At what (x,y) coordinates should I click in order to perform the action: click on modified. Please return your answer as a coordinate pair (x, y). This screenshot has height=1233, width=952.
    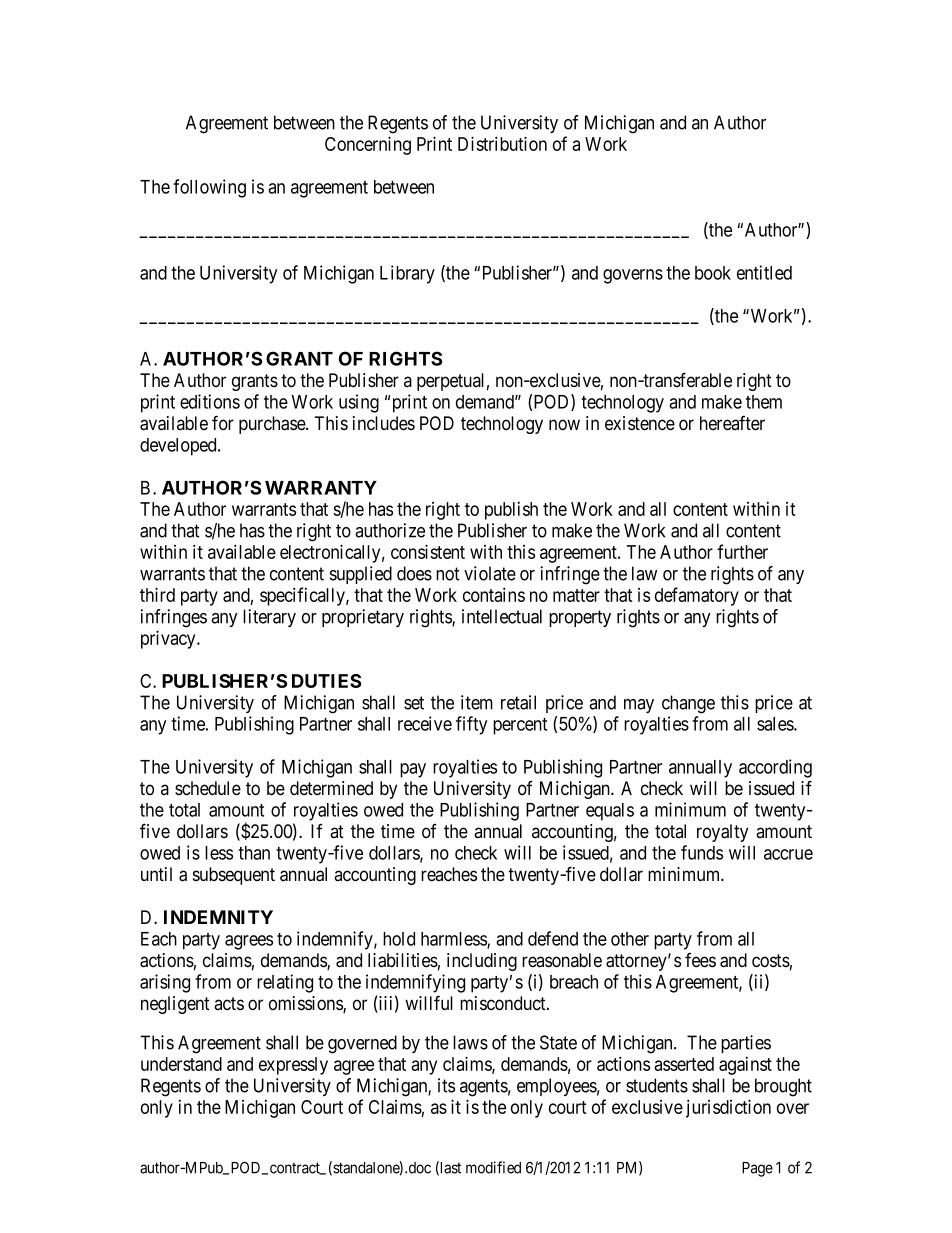
    Looking at the image, I should click on (493, 1167).
